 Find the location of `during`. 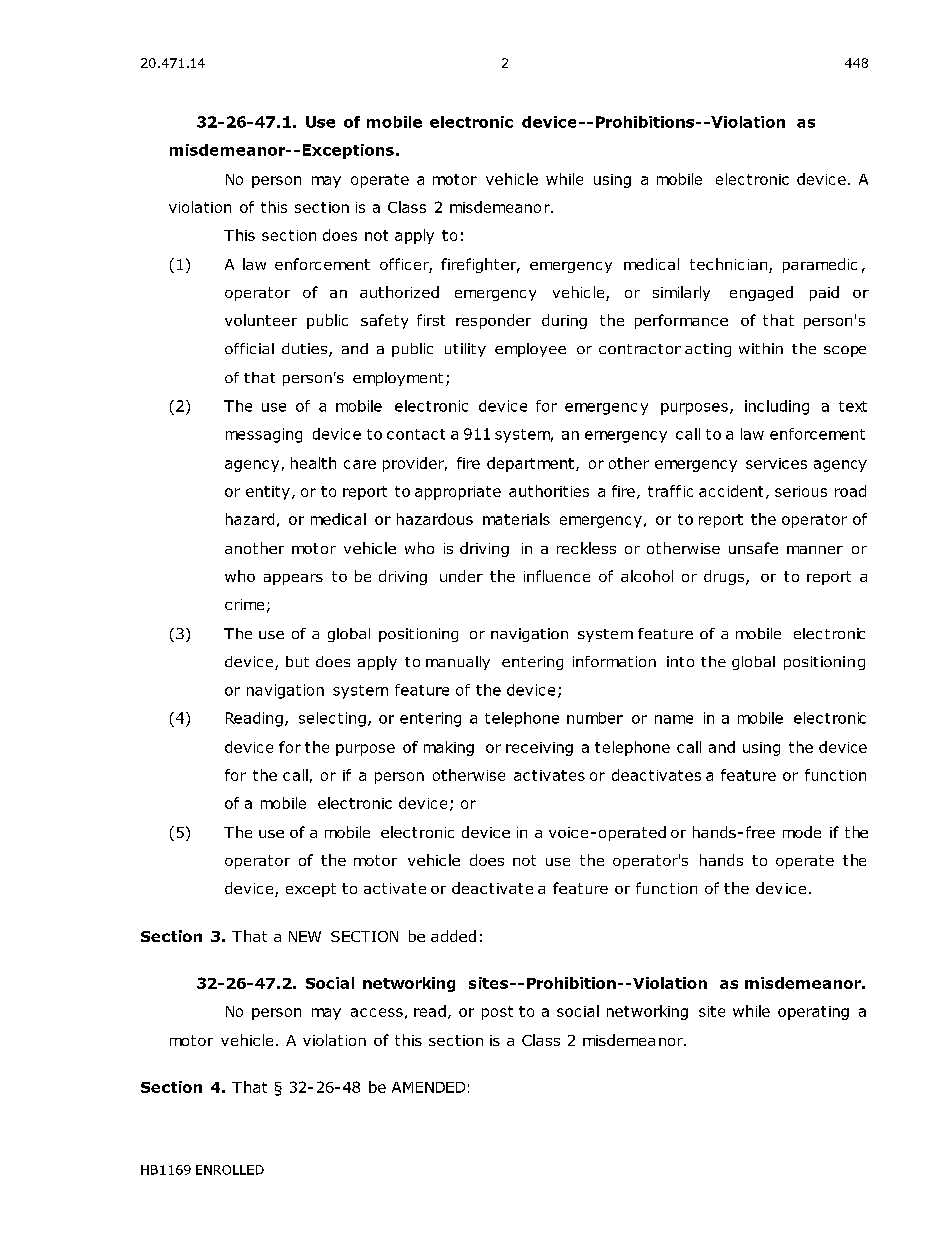

during is located at coordinates (564, 321).
